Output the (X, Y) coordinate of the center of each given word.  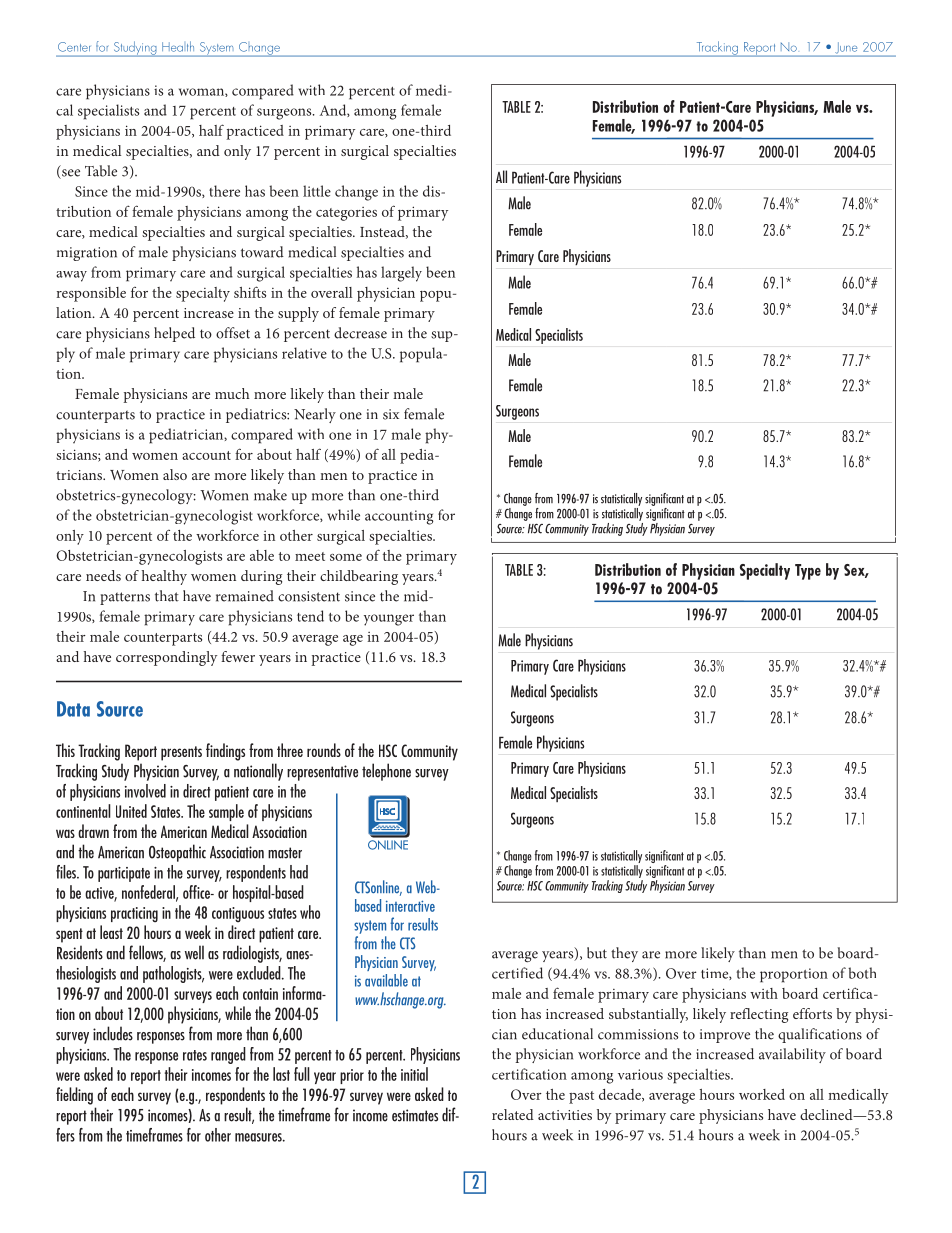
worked (762, 1094)
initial (414, 1074)
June (846, 49)
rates (195, 1055)
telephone (386, 772)
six (391, 414)
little (317, 191)
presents (181, 753)
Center (74, 47)
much (232, 393)
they (624, 954)
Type (808, 572)
